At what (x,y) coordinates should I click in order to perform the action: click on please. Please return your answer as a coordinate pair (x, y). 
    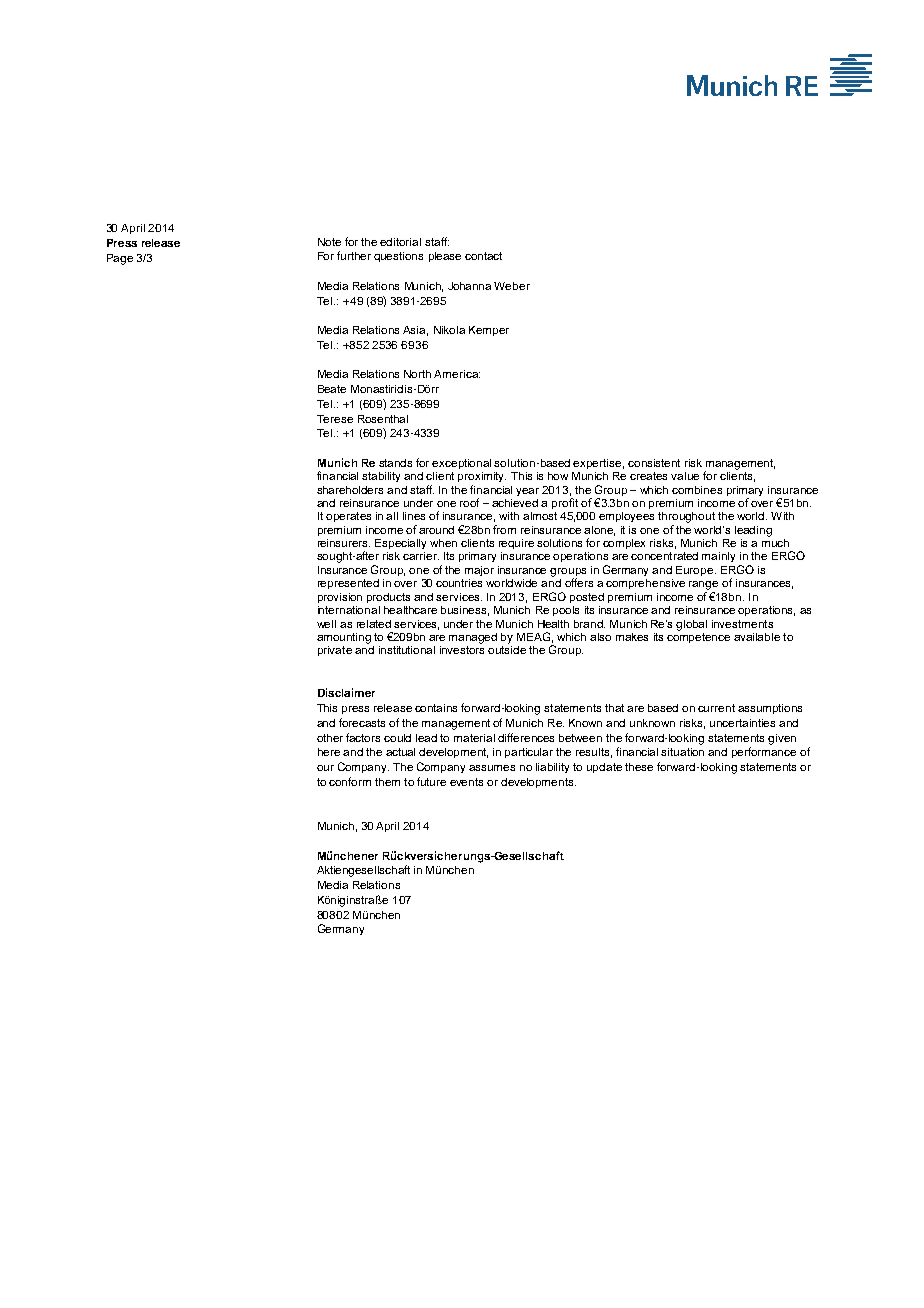
    Looking at the image, I should click on (445, 257).
